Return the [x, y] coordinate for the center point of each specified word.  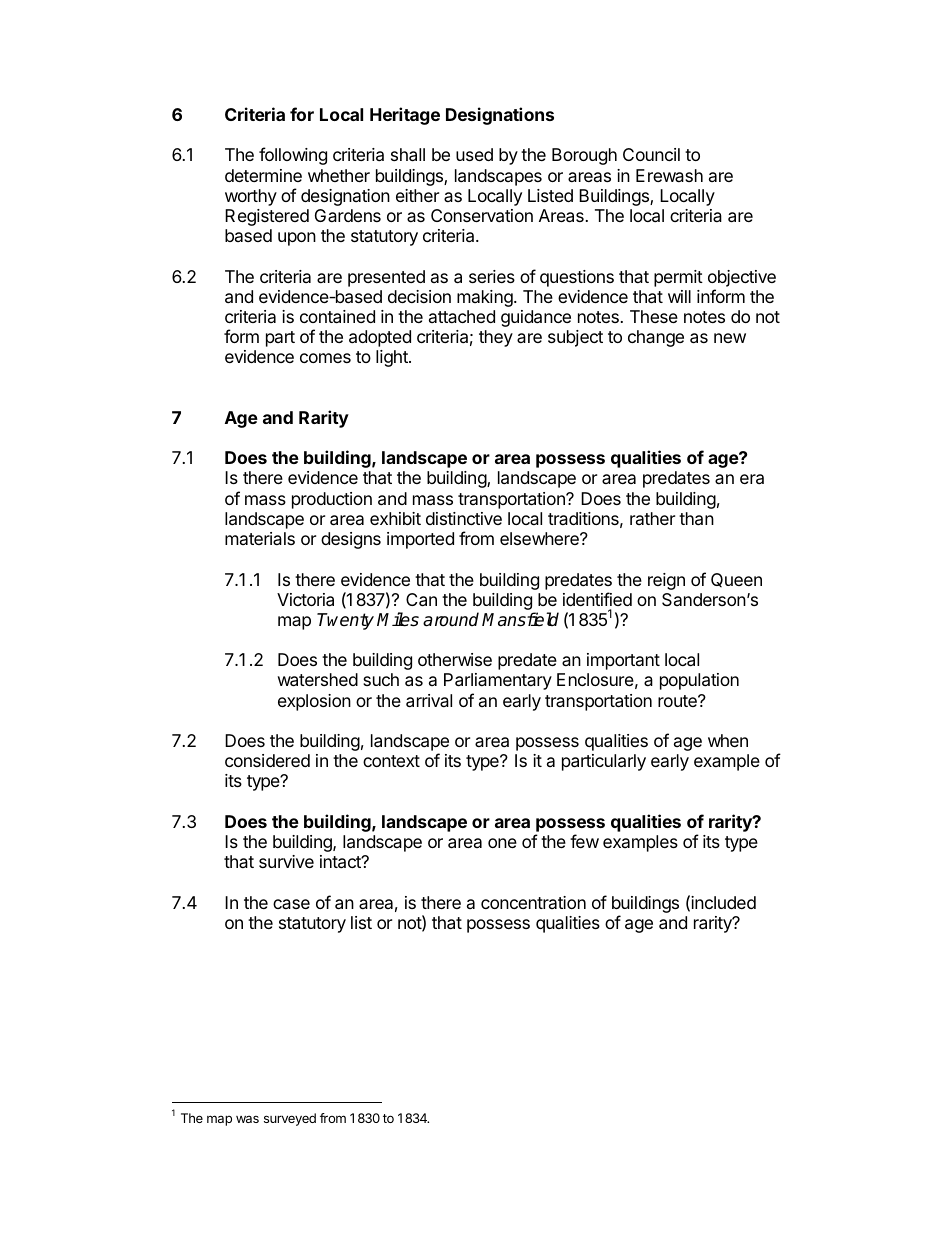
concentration [533, 902]
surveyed [290, 1119]
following [293, 156]
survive [286, 861]
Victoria [305, 600]
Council [651, 154]
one [502, 843]
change [656, 338]
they [496, 338]
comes [325, 358]
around [451, 619]
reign [666, 581]
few [584, 841]
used [474, 154]
